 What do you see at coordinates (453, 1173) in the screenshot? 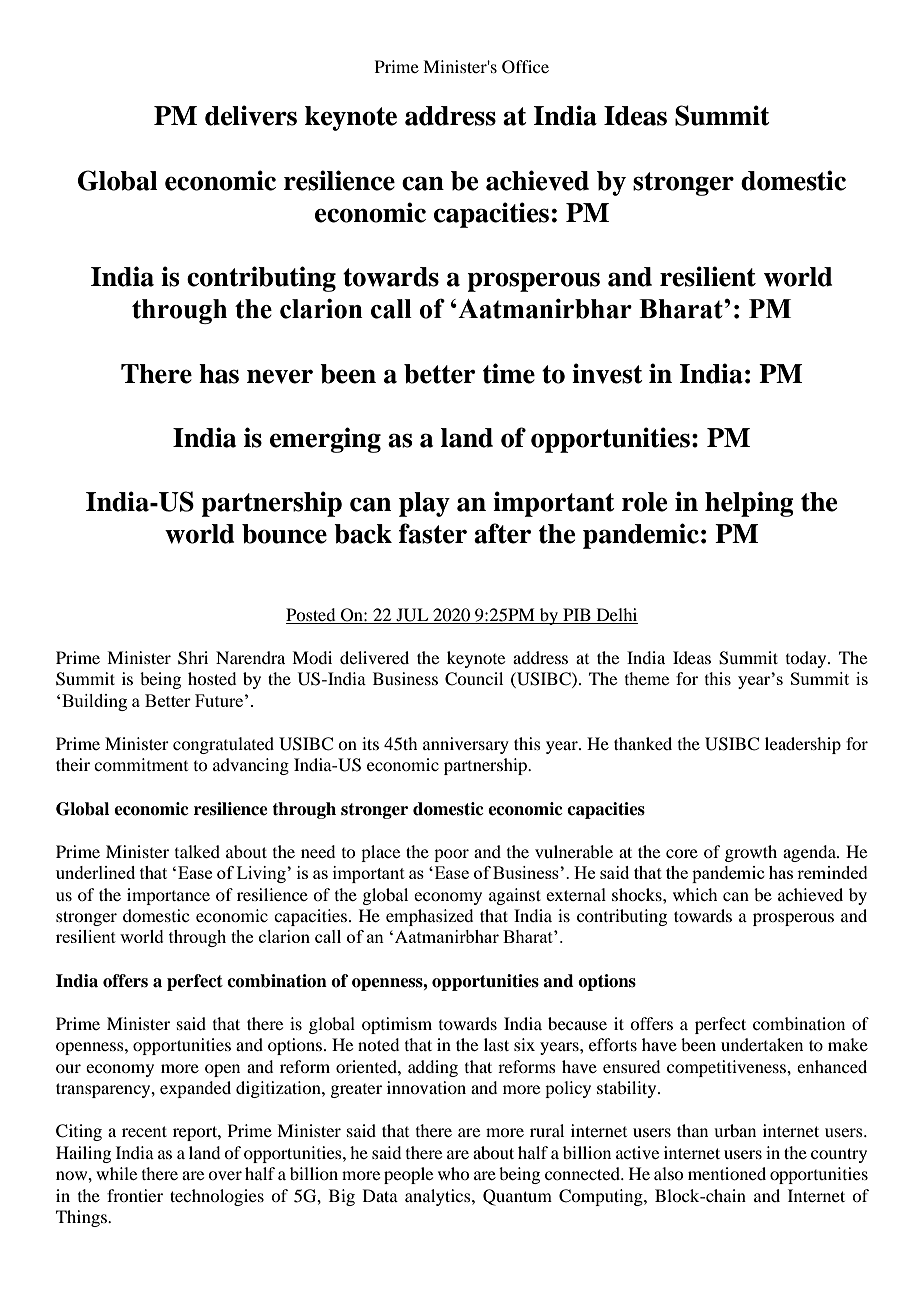
I see `who` at bounding box center [453, 1173].
